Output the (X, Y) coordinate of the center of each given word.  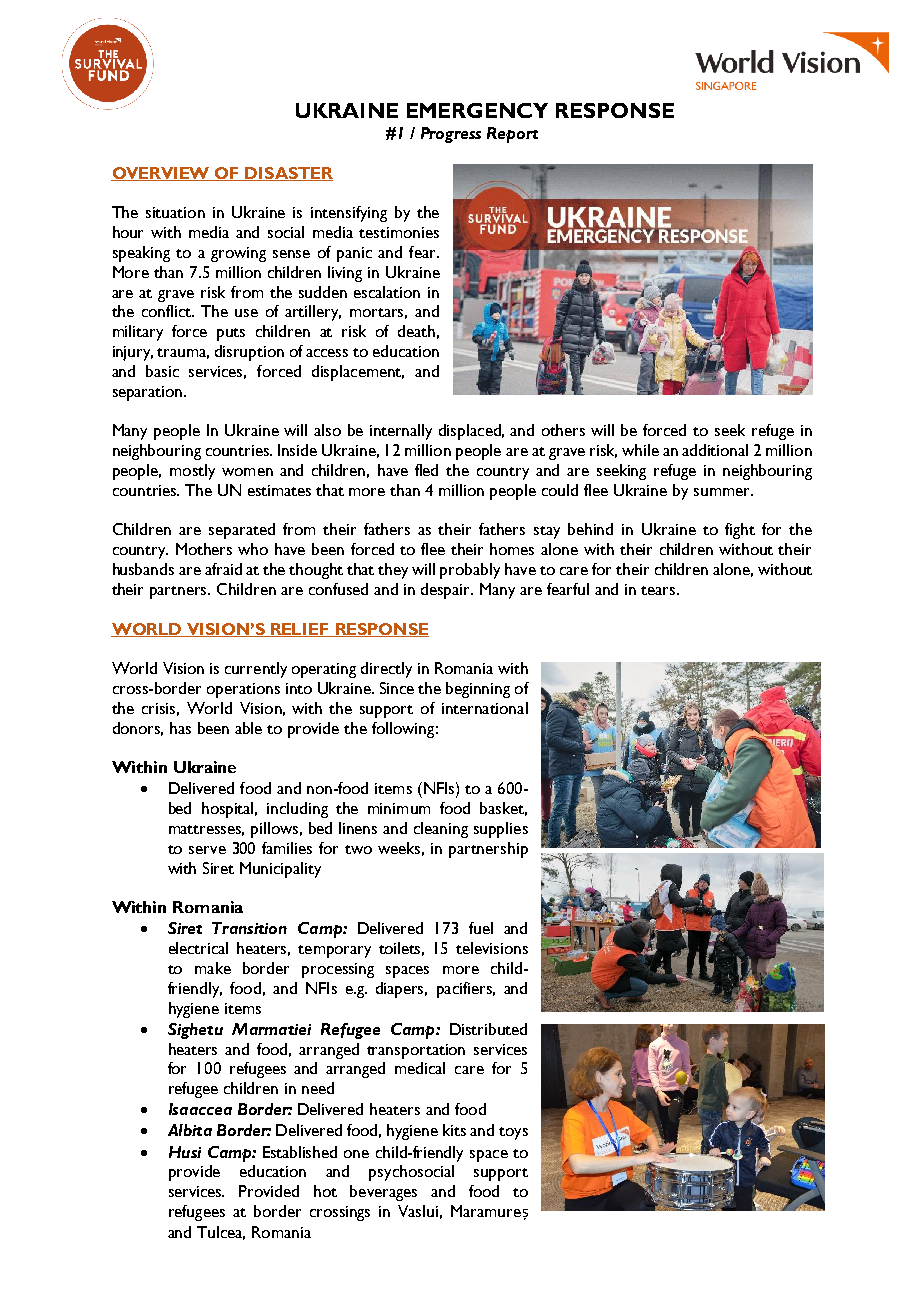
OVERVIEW (162, 174)
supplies (501, 830)
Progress (451, 135)
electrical (198, 948)
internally (401, 432)
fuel (481, 928)
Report (512, 135)
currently (256, 670)
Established (300, 1152)
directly (386, 670)
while (640, 450)
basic (162, 371)
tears (659, 590)
